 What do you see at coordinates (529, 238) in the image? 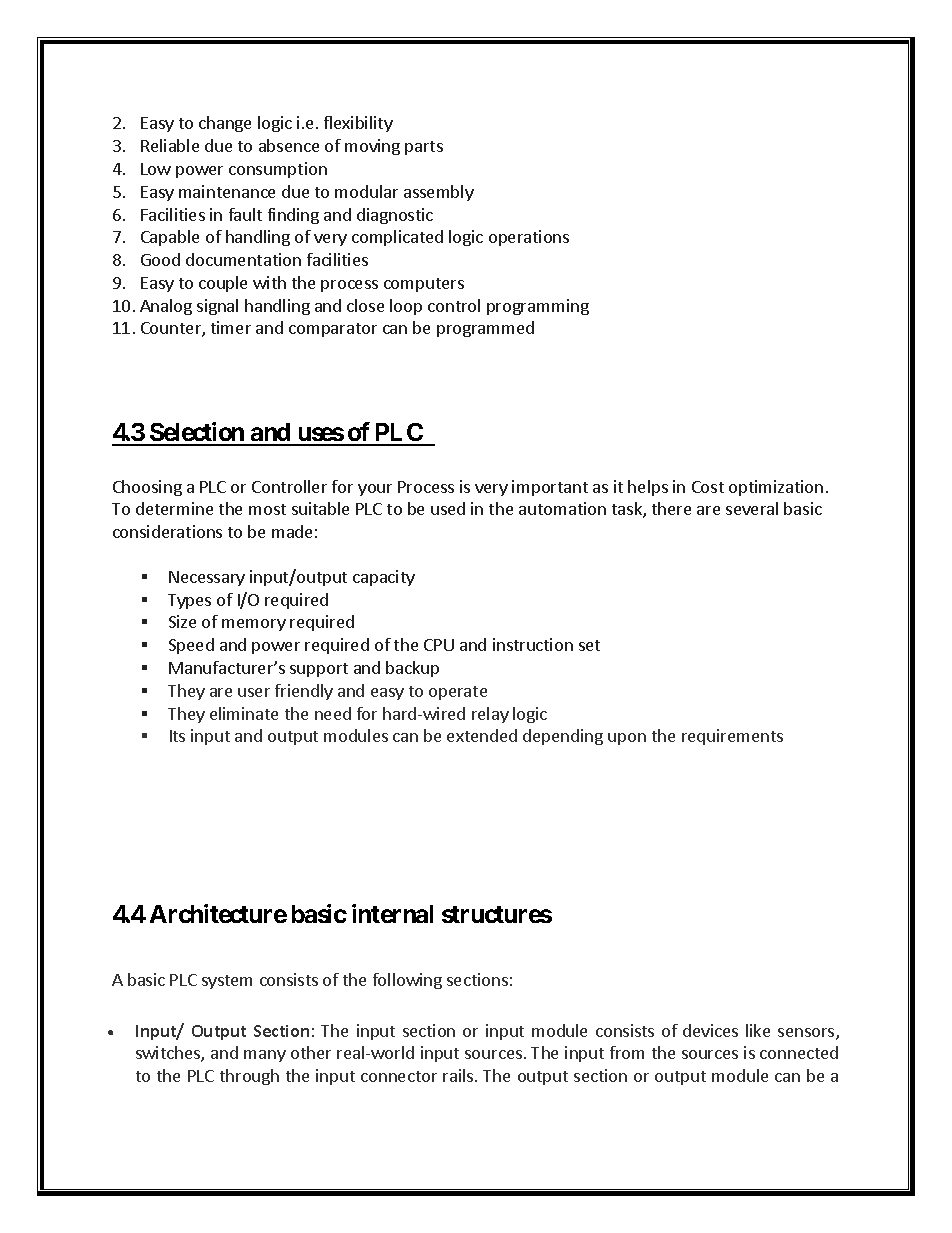
I see `operations` at bounding box center [529, 238].
